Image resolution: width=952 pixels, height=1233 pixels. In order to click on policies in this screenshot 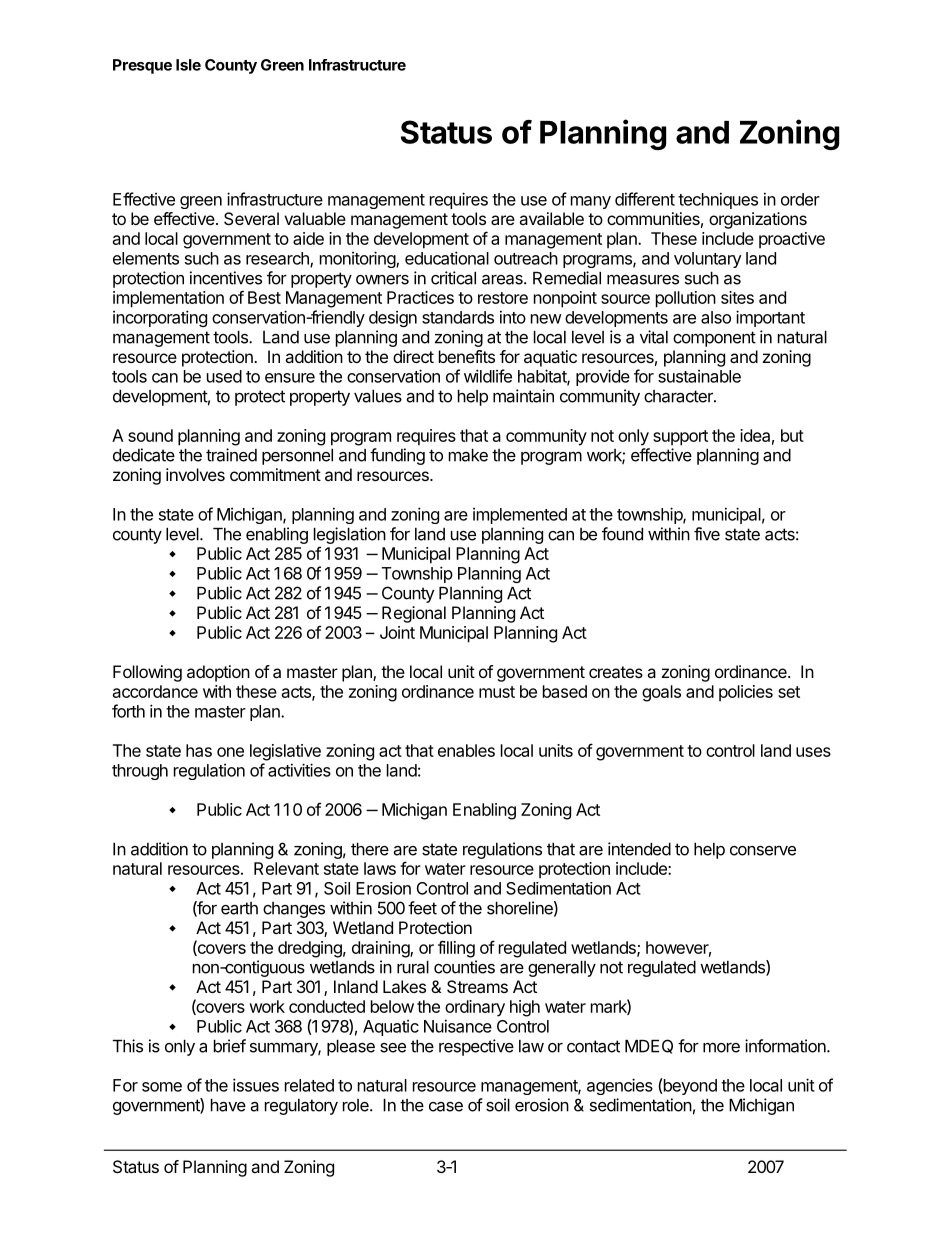, I will do `click(746, 693)`.
